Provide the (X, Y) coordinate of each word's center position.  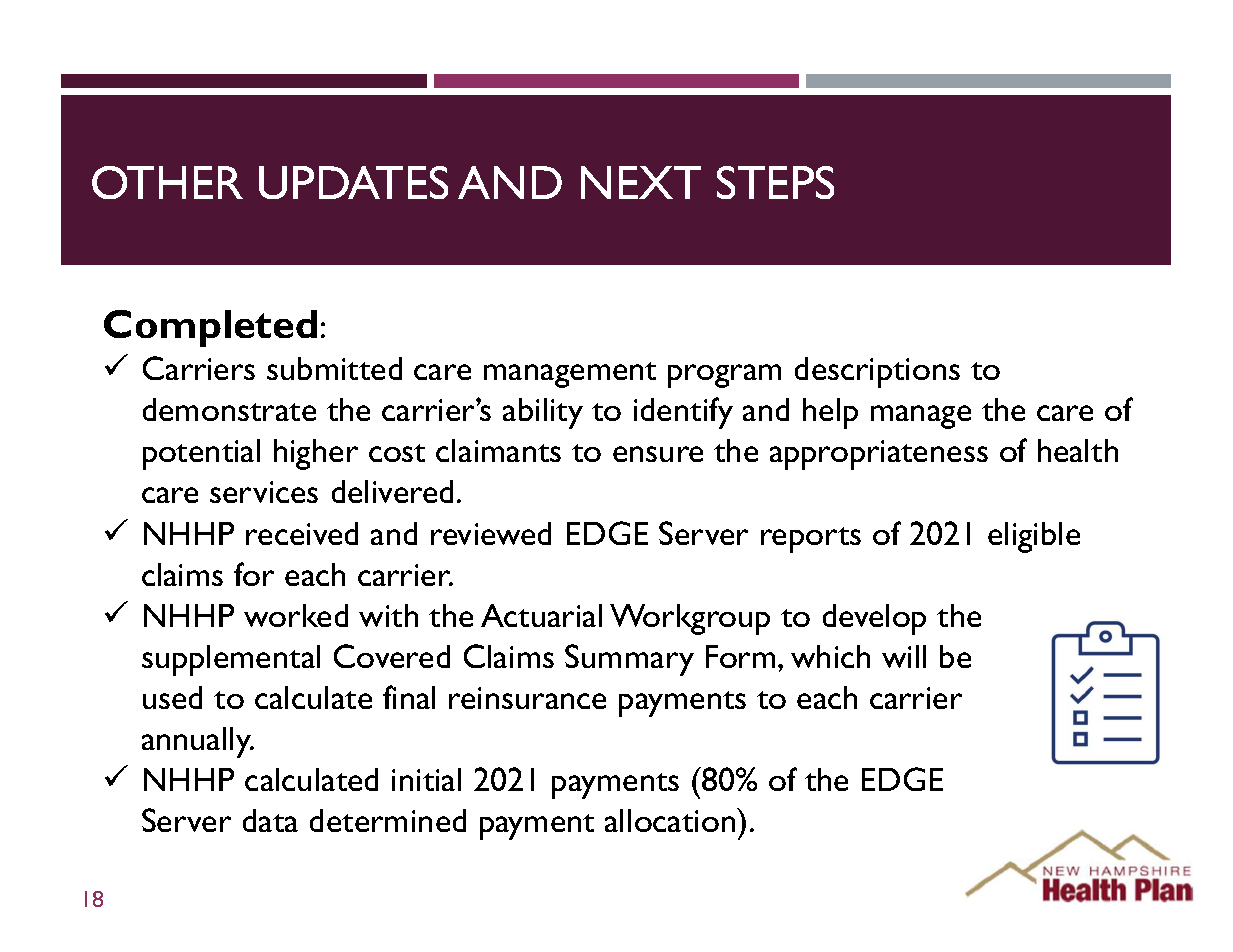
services (264, 492)
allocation (671, 820)
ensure (658, 454)
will (904, 656)
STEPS (775, 182)
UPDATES (353, 182)
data (270, 820)
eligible (1034, 537)
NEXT (641, 182)
